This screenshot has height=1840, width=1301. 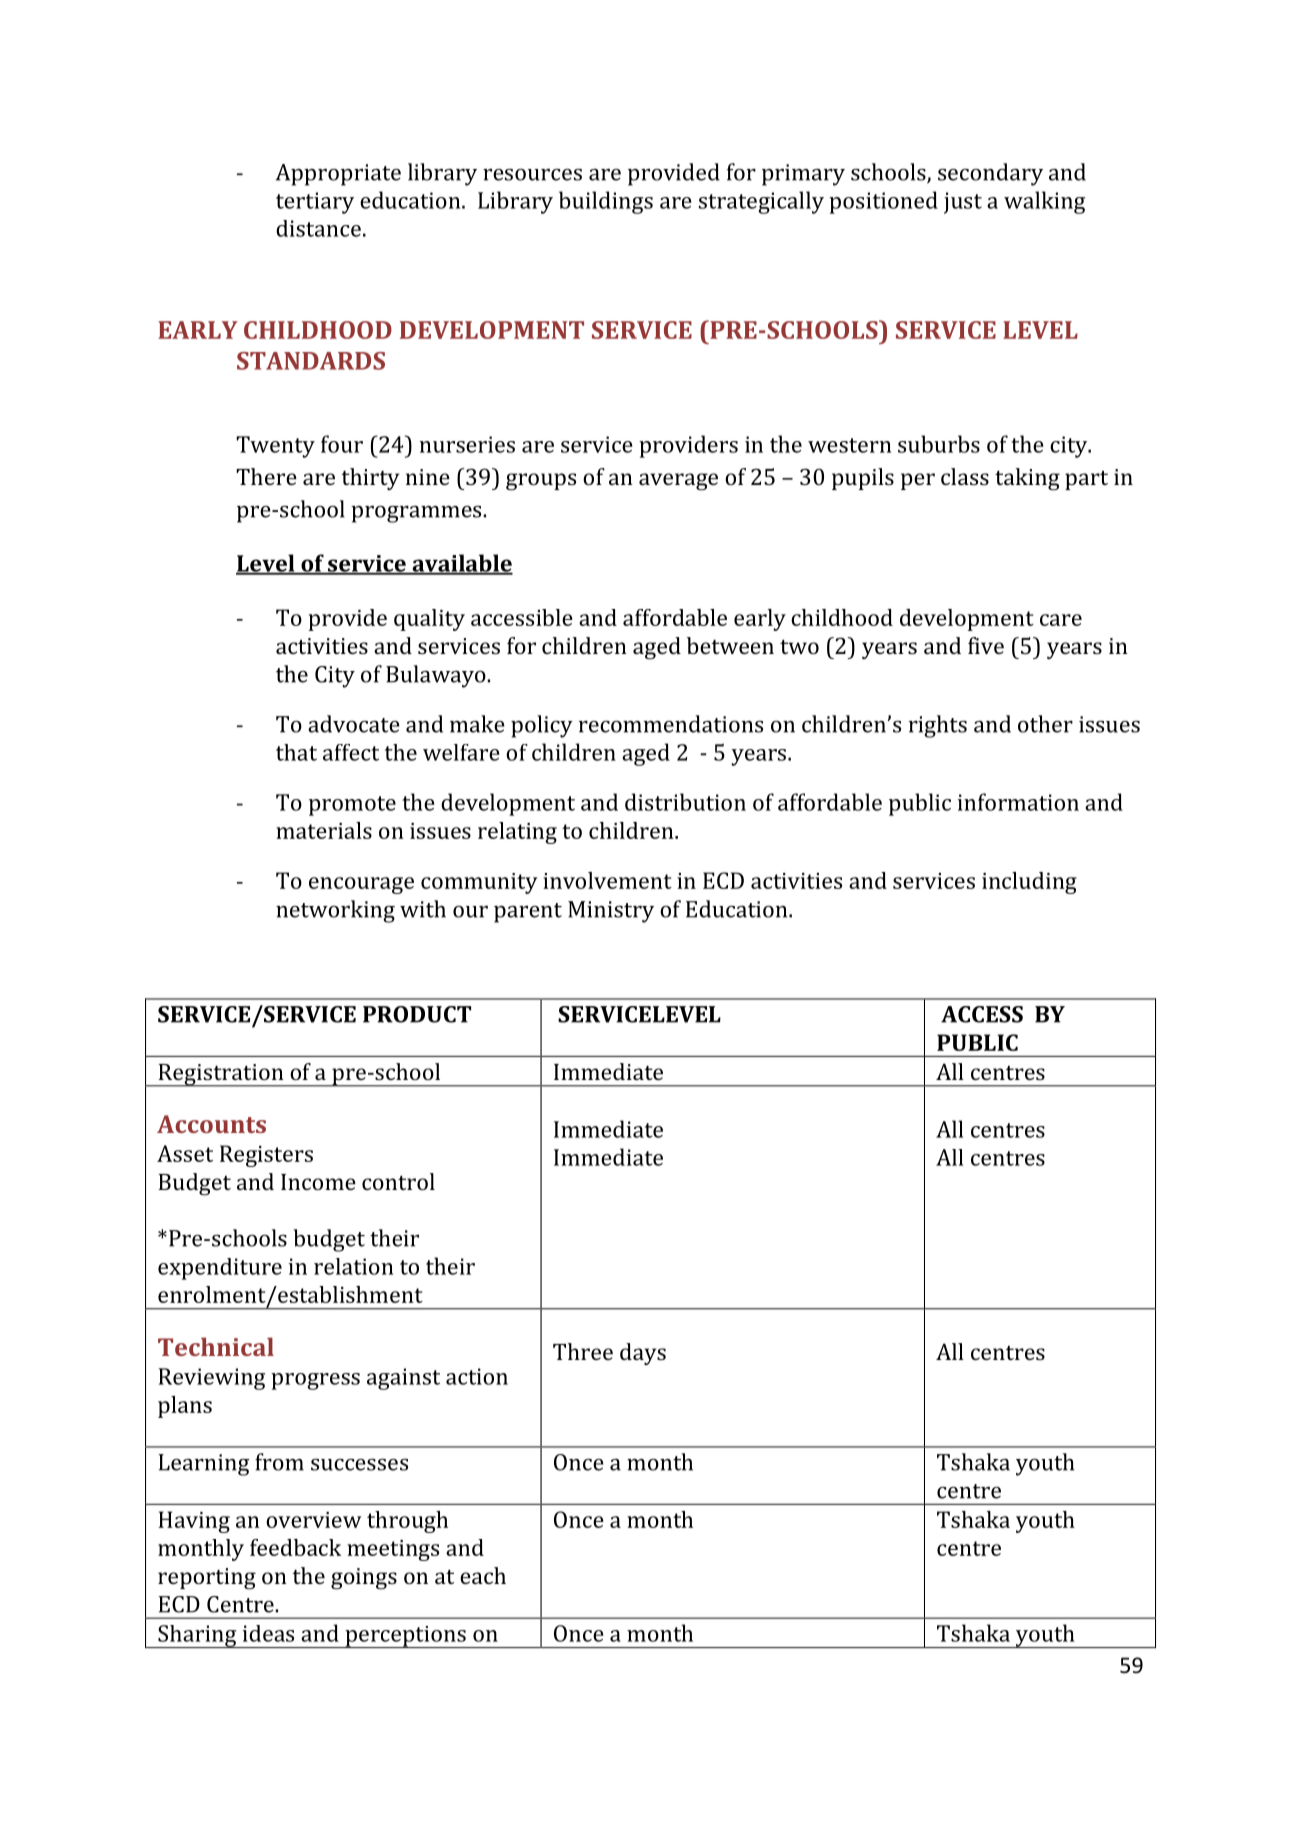 What do you see at coordinates (583, 1351) in the screenshot?
I see `Three` at bounding box center [583, 1351].
